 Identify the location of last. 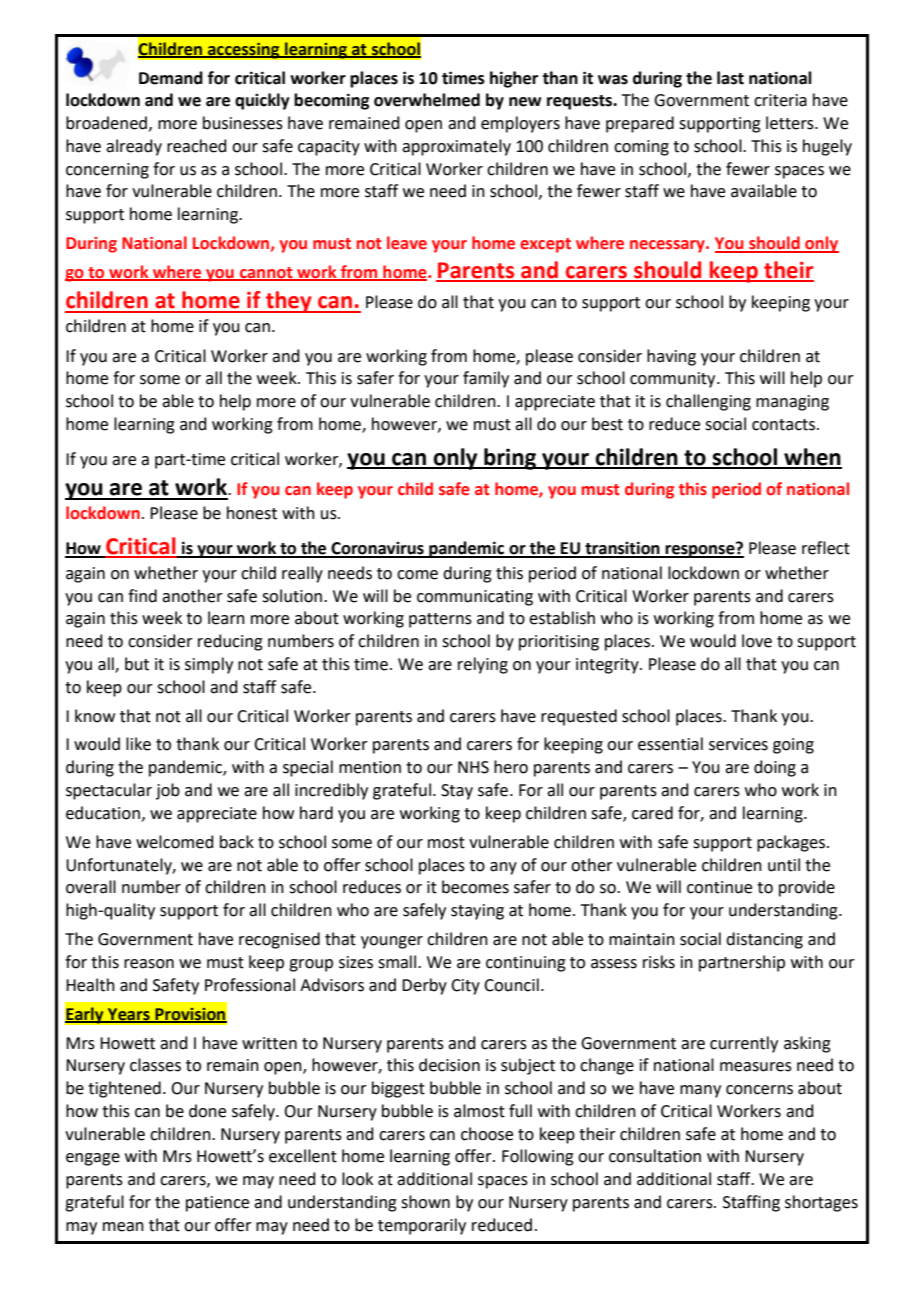
(730, 78).
